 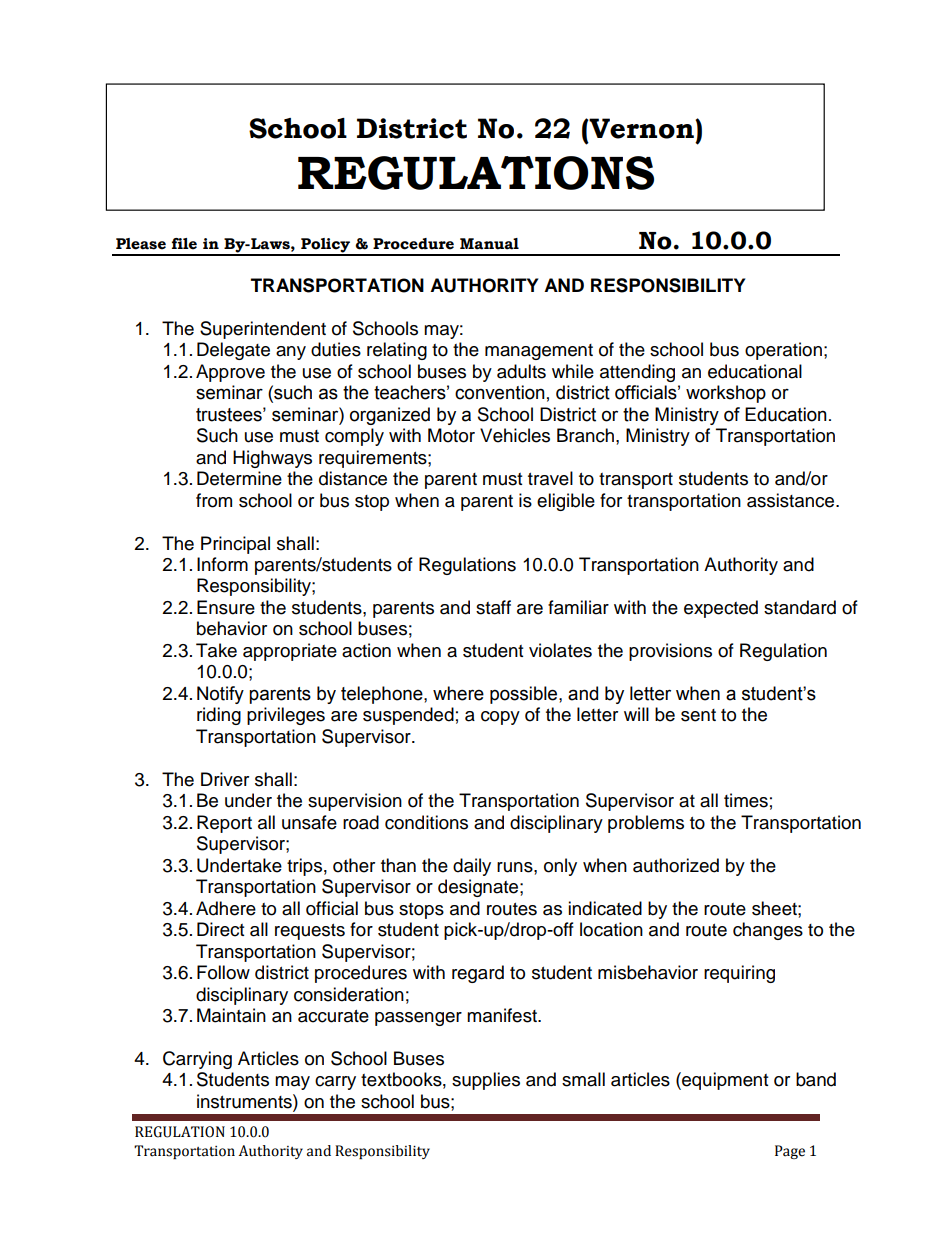 I want to click on workshop, so click(x=726, y=394).
